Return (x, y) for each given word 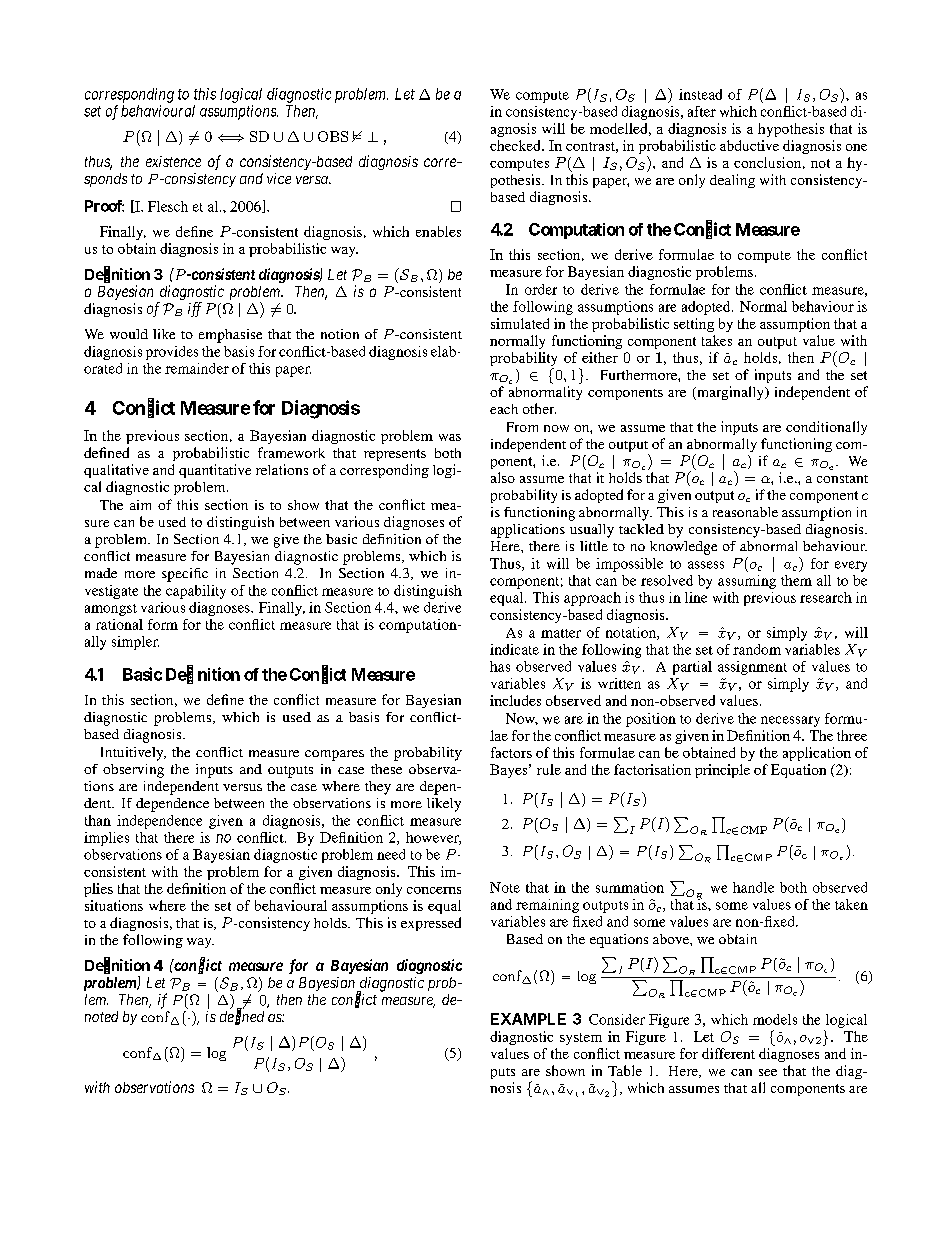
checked (516, 145)
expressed (431, 924)
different (728, 1053)
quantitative (215, 471)
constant (842, 479)
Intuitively (133, 754)
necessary (790, 721)
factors (511, 752)
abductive (749, 145)
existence (173, 161)
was (450, 437)
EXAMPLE (528, 1019)
